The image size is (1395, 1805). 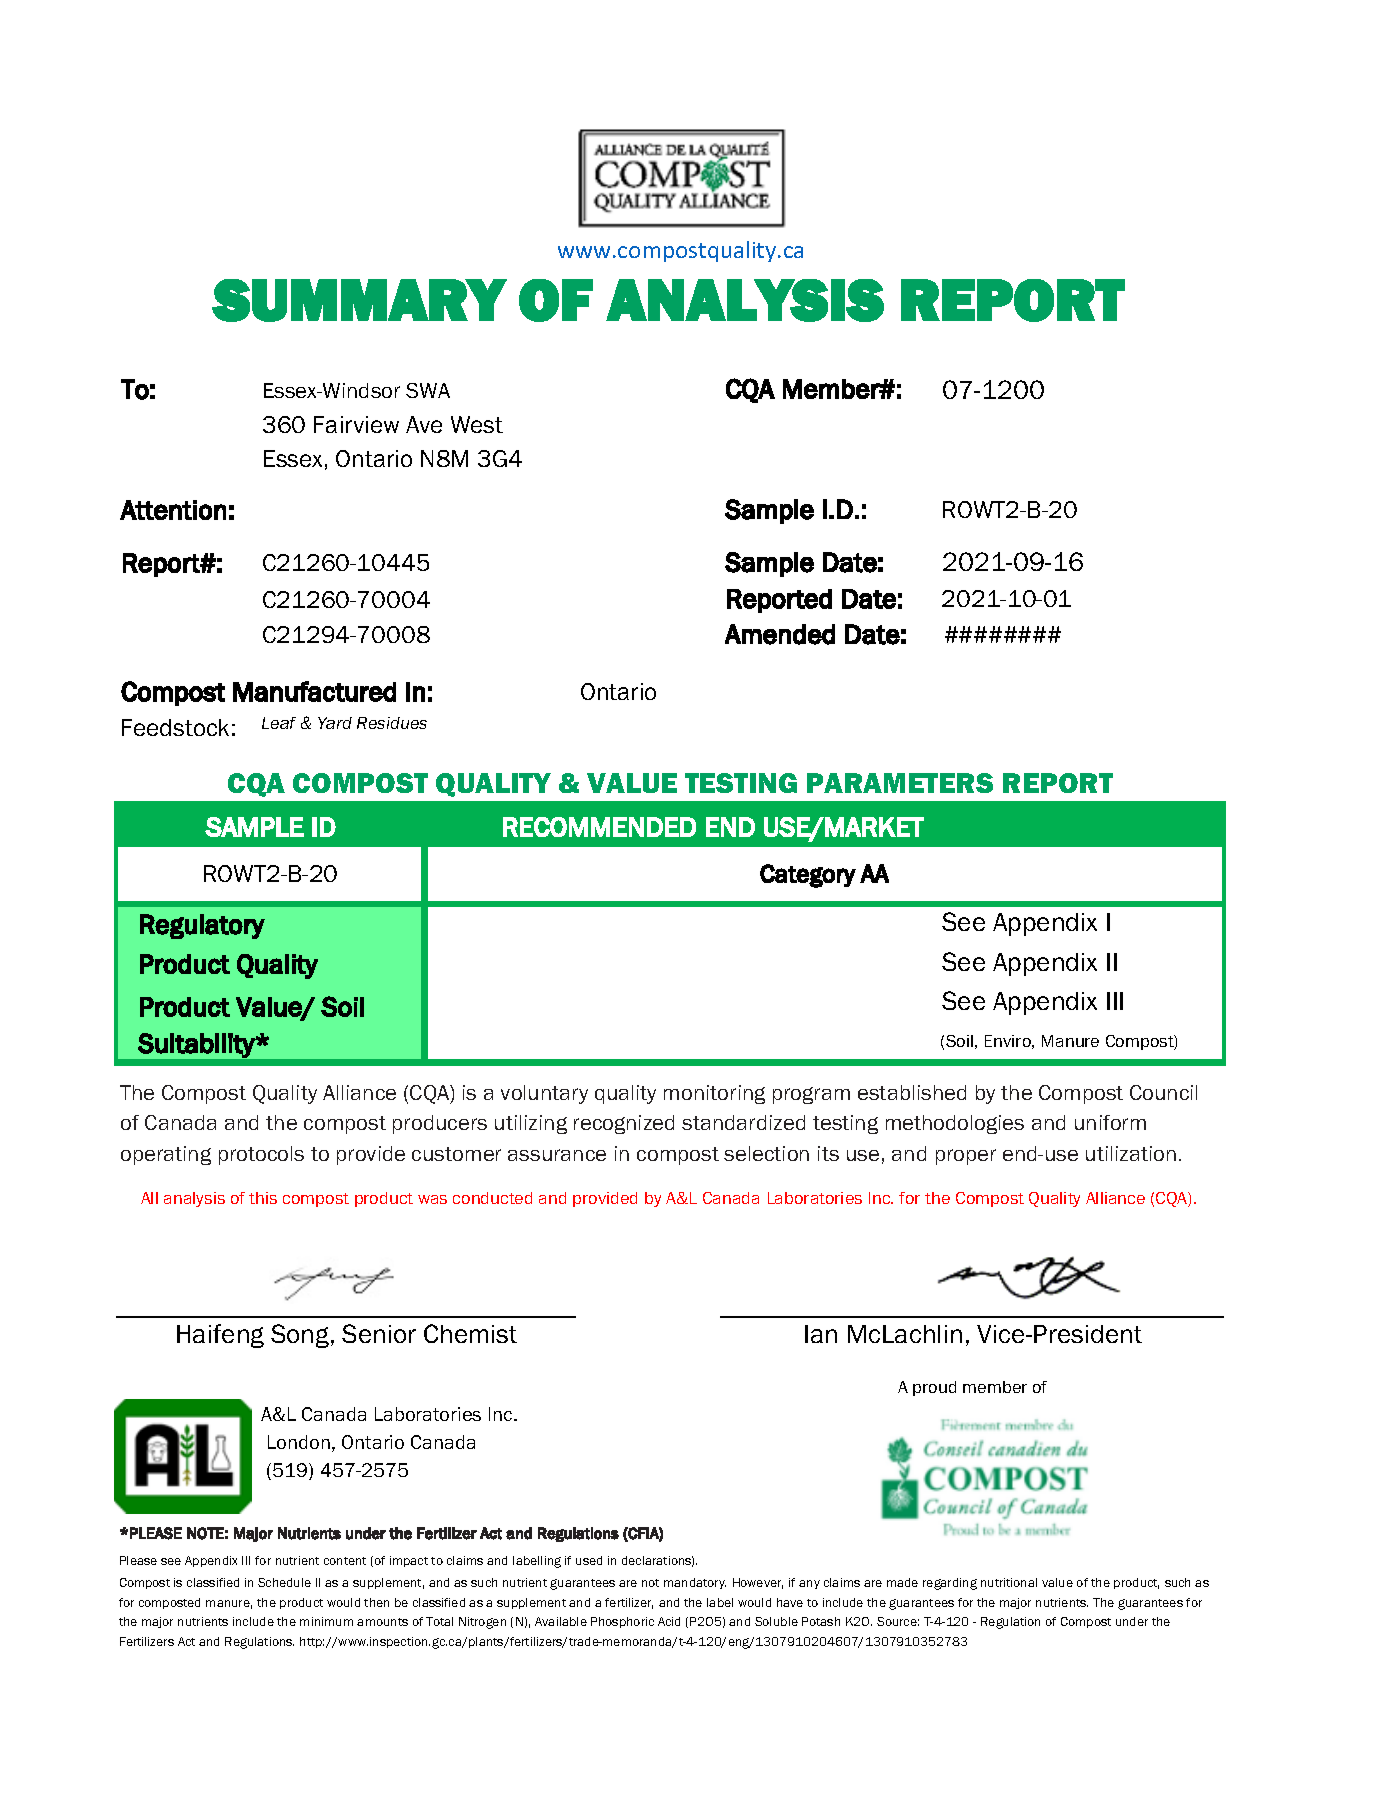 What do you see at coordinates (202, 926) in the page?
I see `Regulatory` at bounding box center [202, 926].
